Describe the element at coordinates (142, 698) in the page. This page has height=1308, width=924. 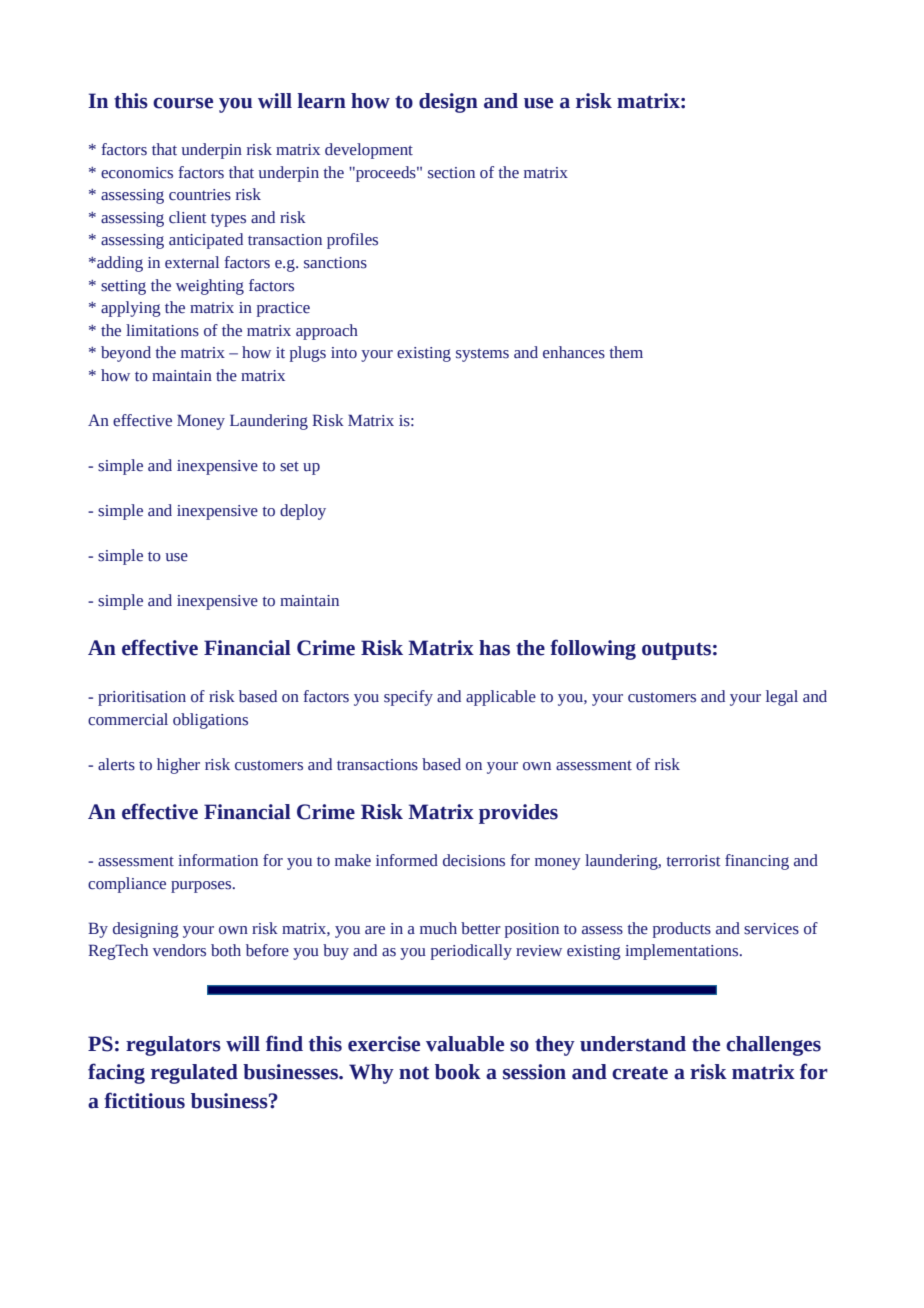
I see `prioritisation` at that location.
